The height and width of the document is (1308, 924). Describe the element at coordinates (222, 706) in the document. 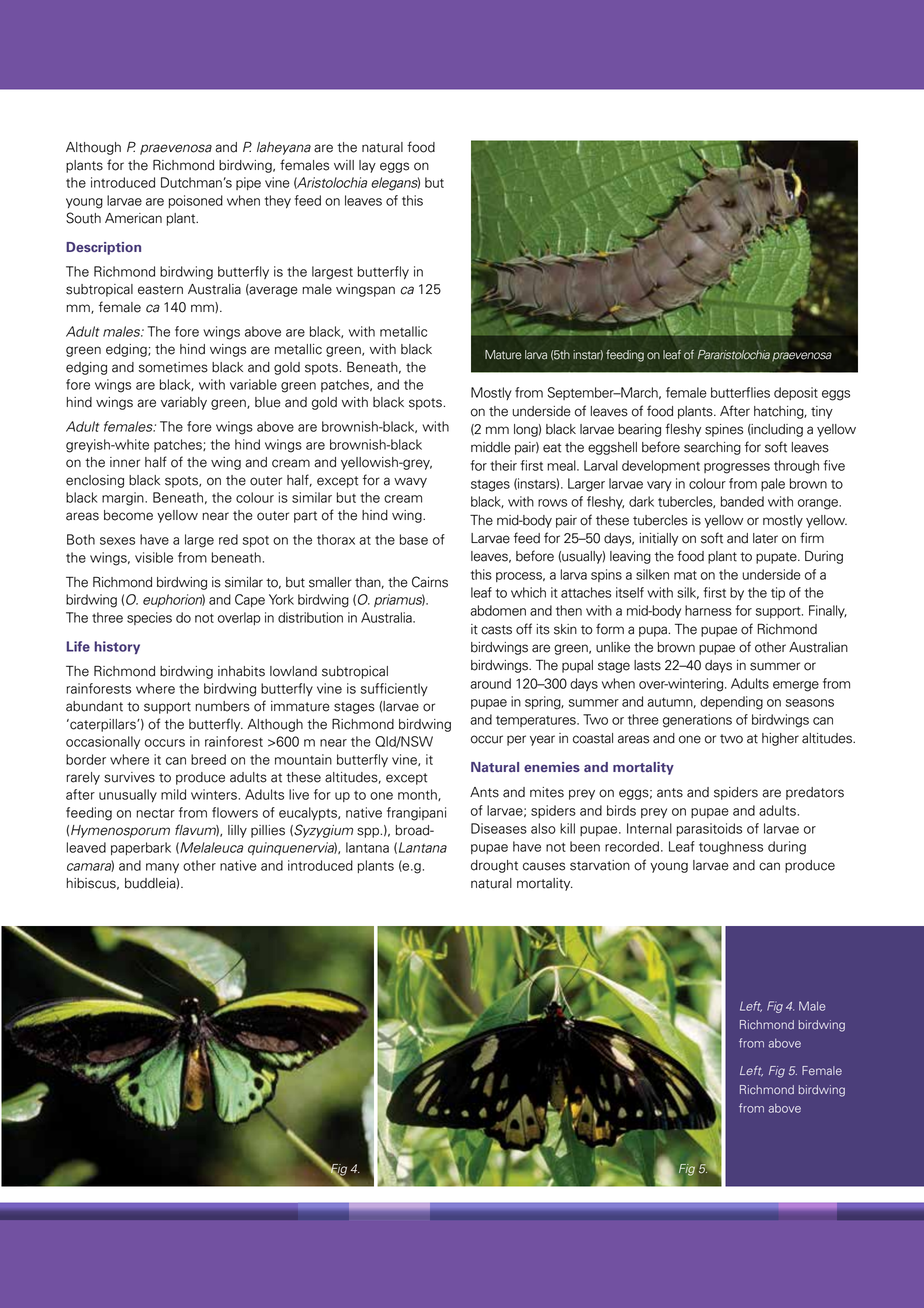

I see `numbers` at that location.
